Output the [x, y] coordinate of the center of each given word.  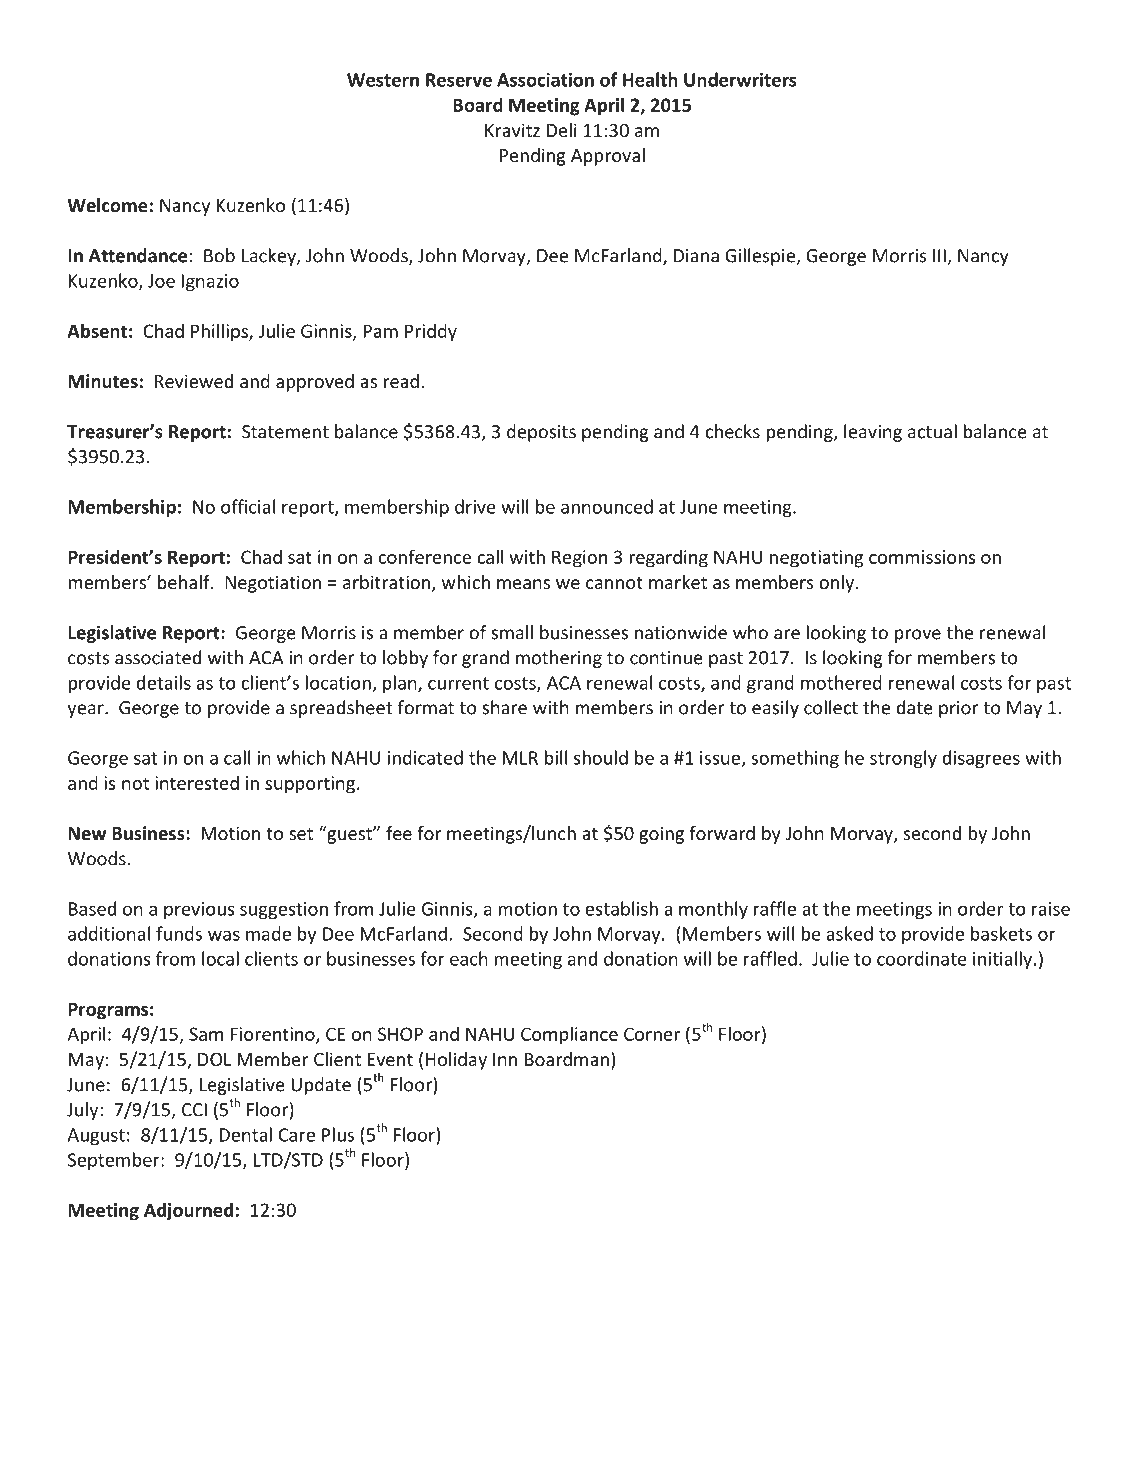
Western [383, 80]
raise [1051, 909]
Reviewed [194, 381]
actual [932, 431]
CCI [194, 1110]
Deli [562, 130]
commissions [922, 557]
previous [199, 910]
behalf [185, 582]
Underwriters [740, 79]
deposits [541, 433]
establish [621, 908]
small [512, 632]
